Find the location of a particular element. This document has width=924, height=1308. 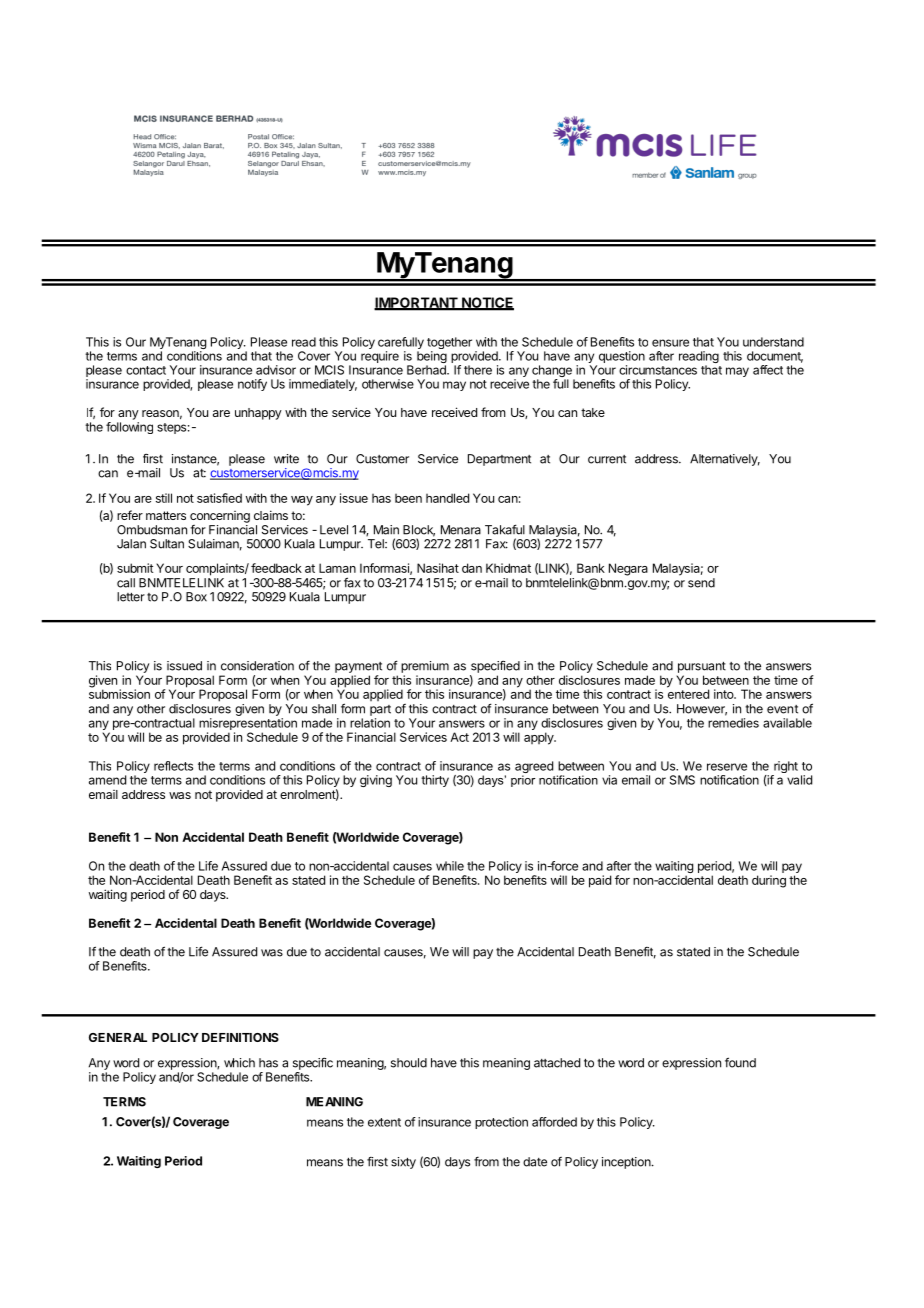

which is located at coordinates (239, 1063).
